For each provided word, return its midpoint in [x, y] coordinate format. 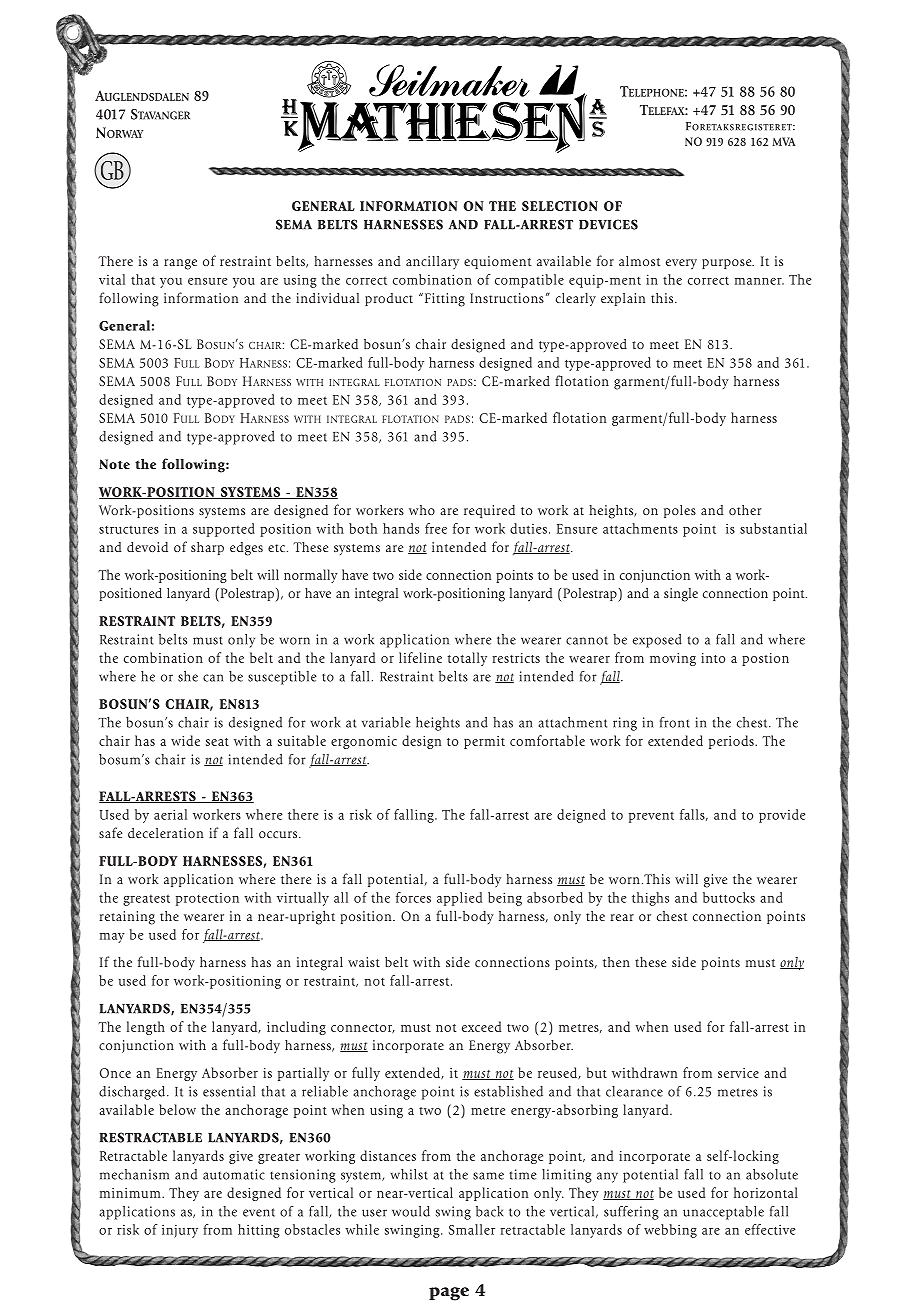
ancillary [432, 262]
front [675, 722]
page [449, 1294]
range [180, 264]
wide [185, 740]
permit [484, 742]
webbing [670, 1231]
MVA [784, 141]
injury [180, 1231]
